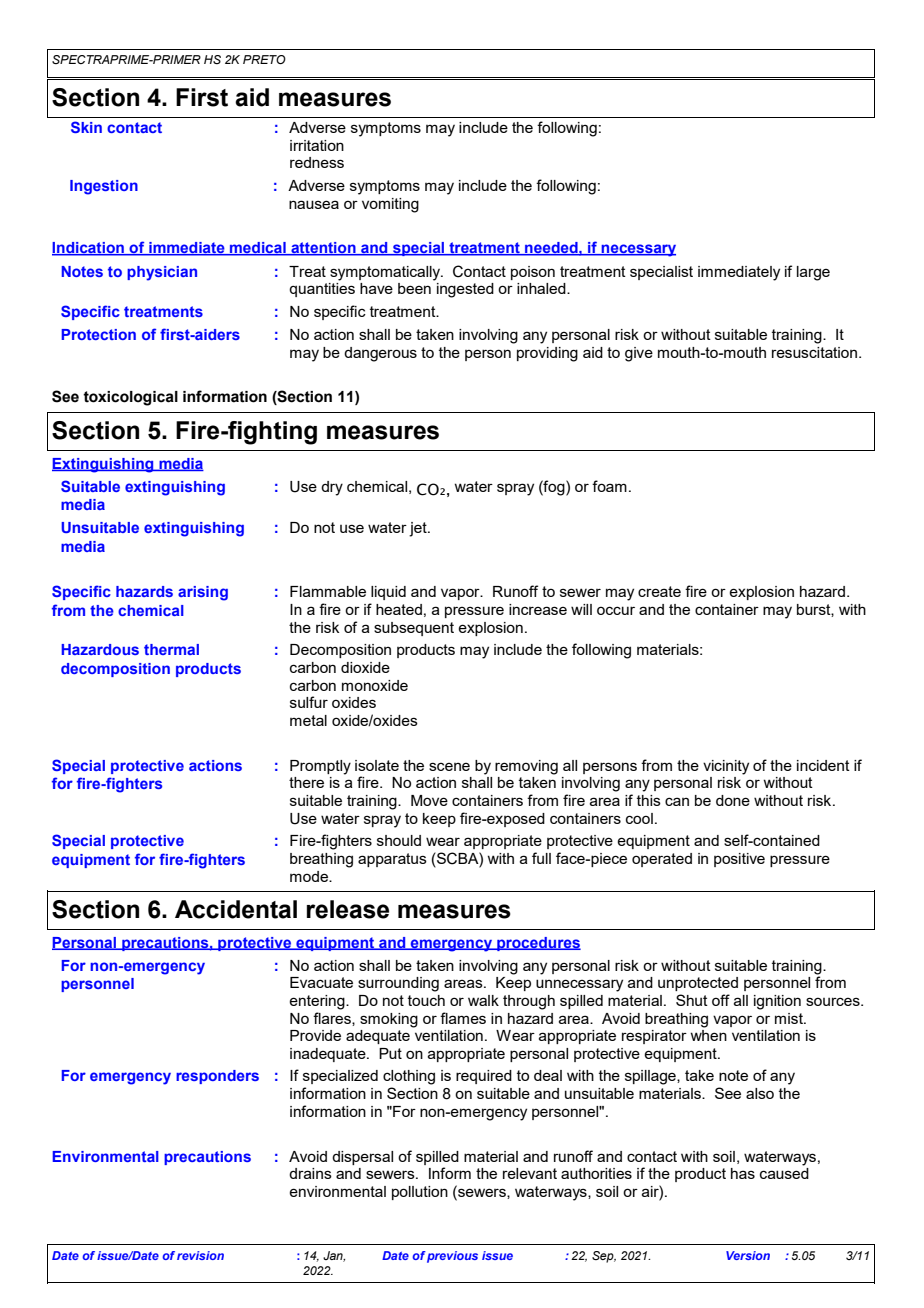 The width and height of the image is (924, 1308). I want to click on resuscitation, so click(814, 352).
